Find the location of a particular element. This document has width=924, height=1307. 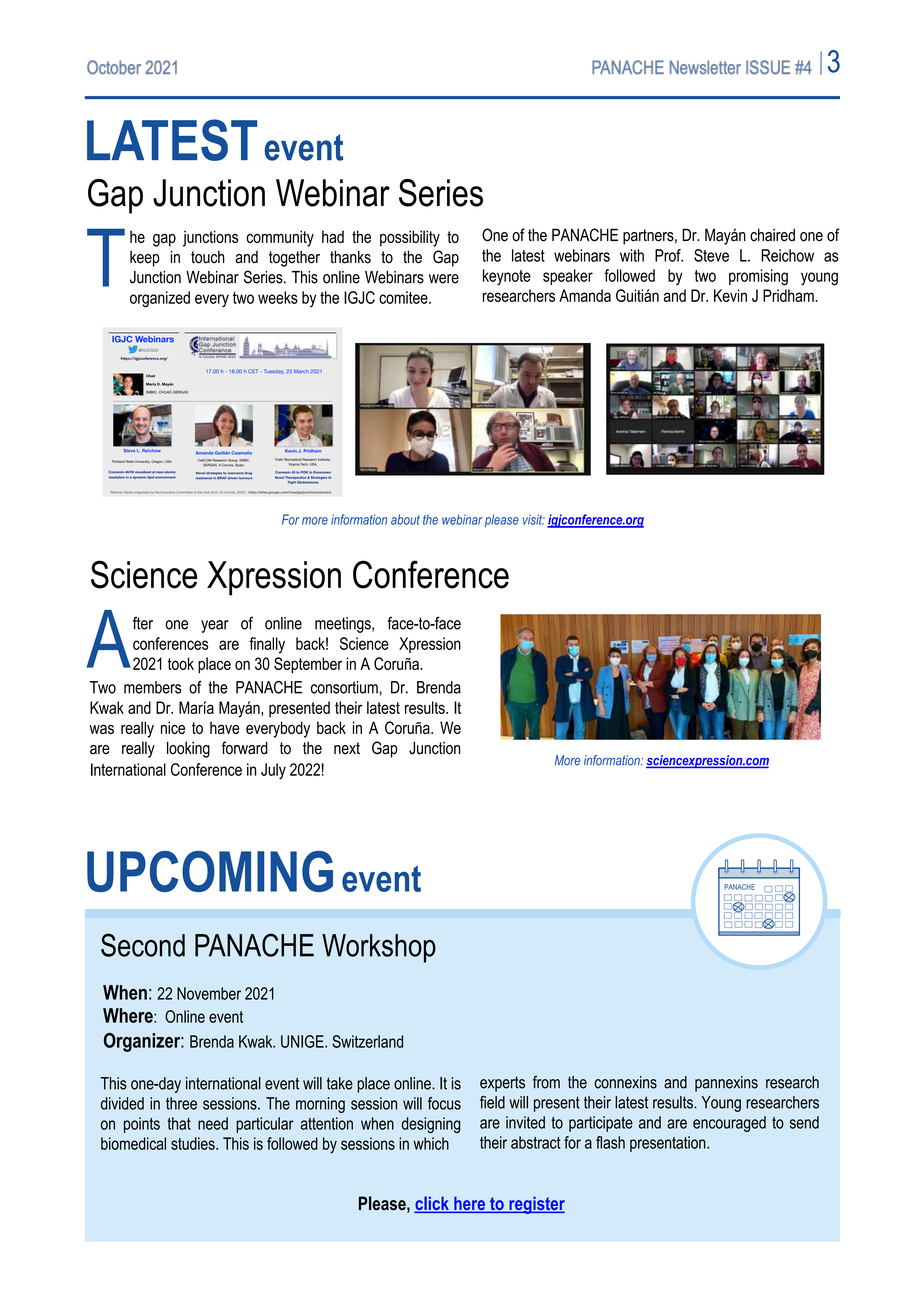

Second is located at coordinates (143, 945).
